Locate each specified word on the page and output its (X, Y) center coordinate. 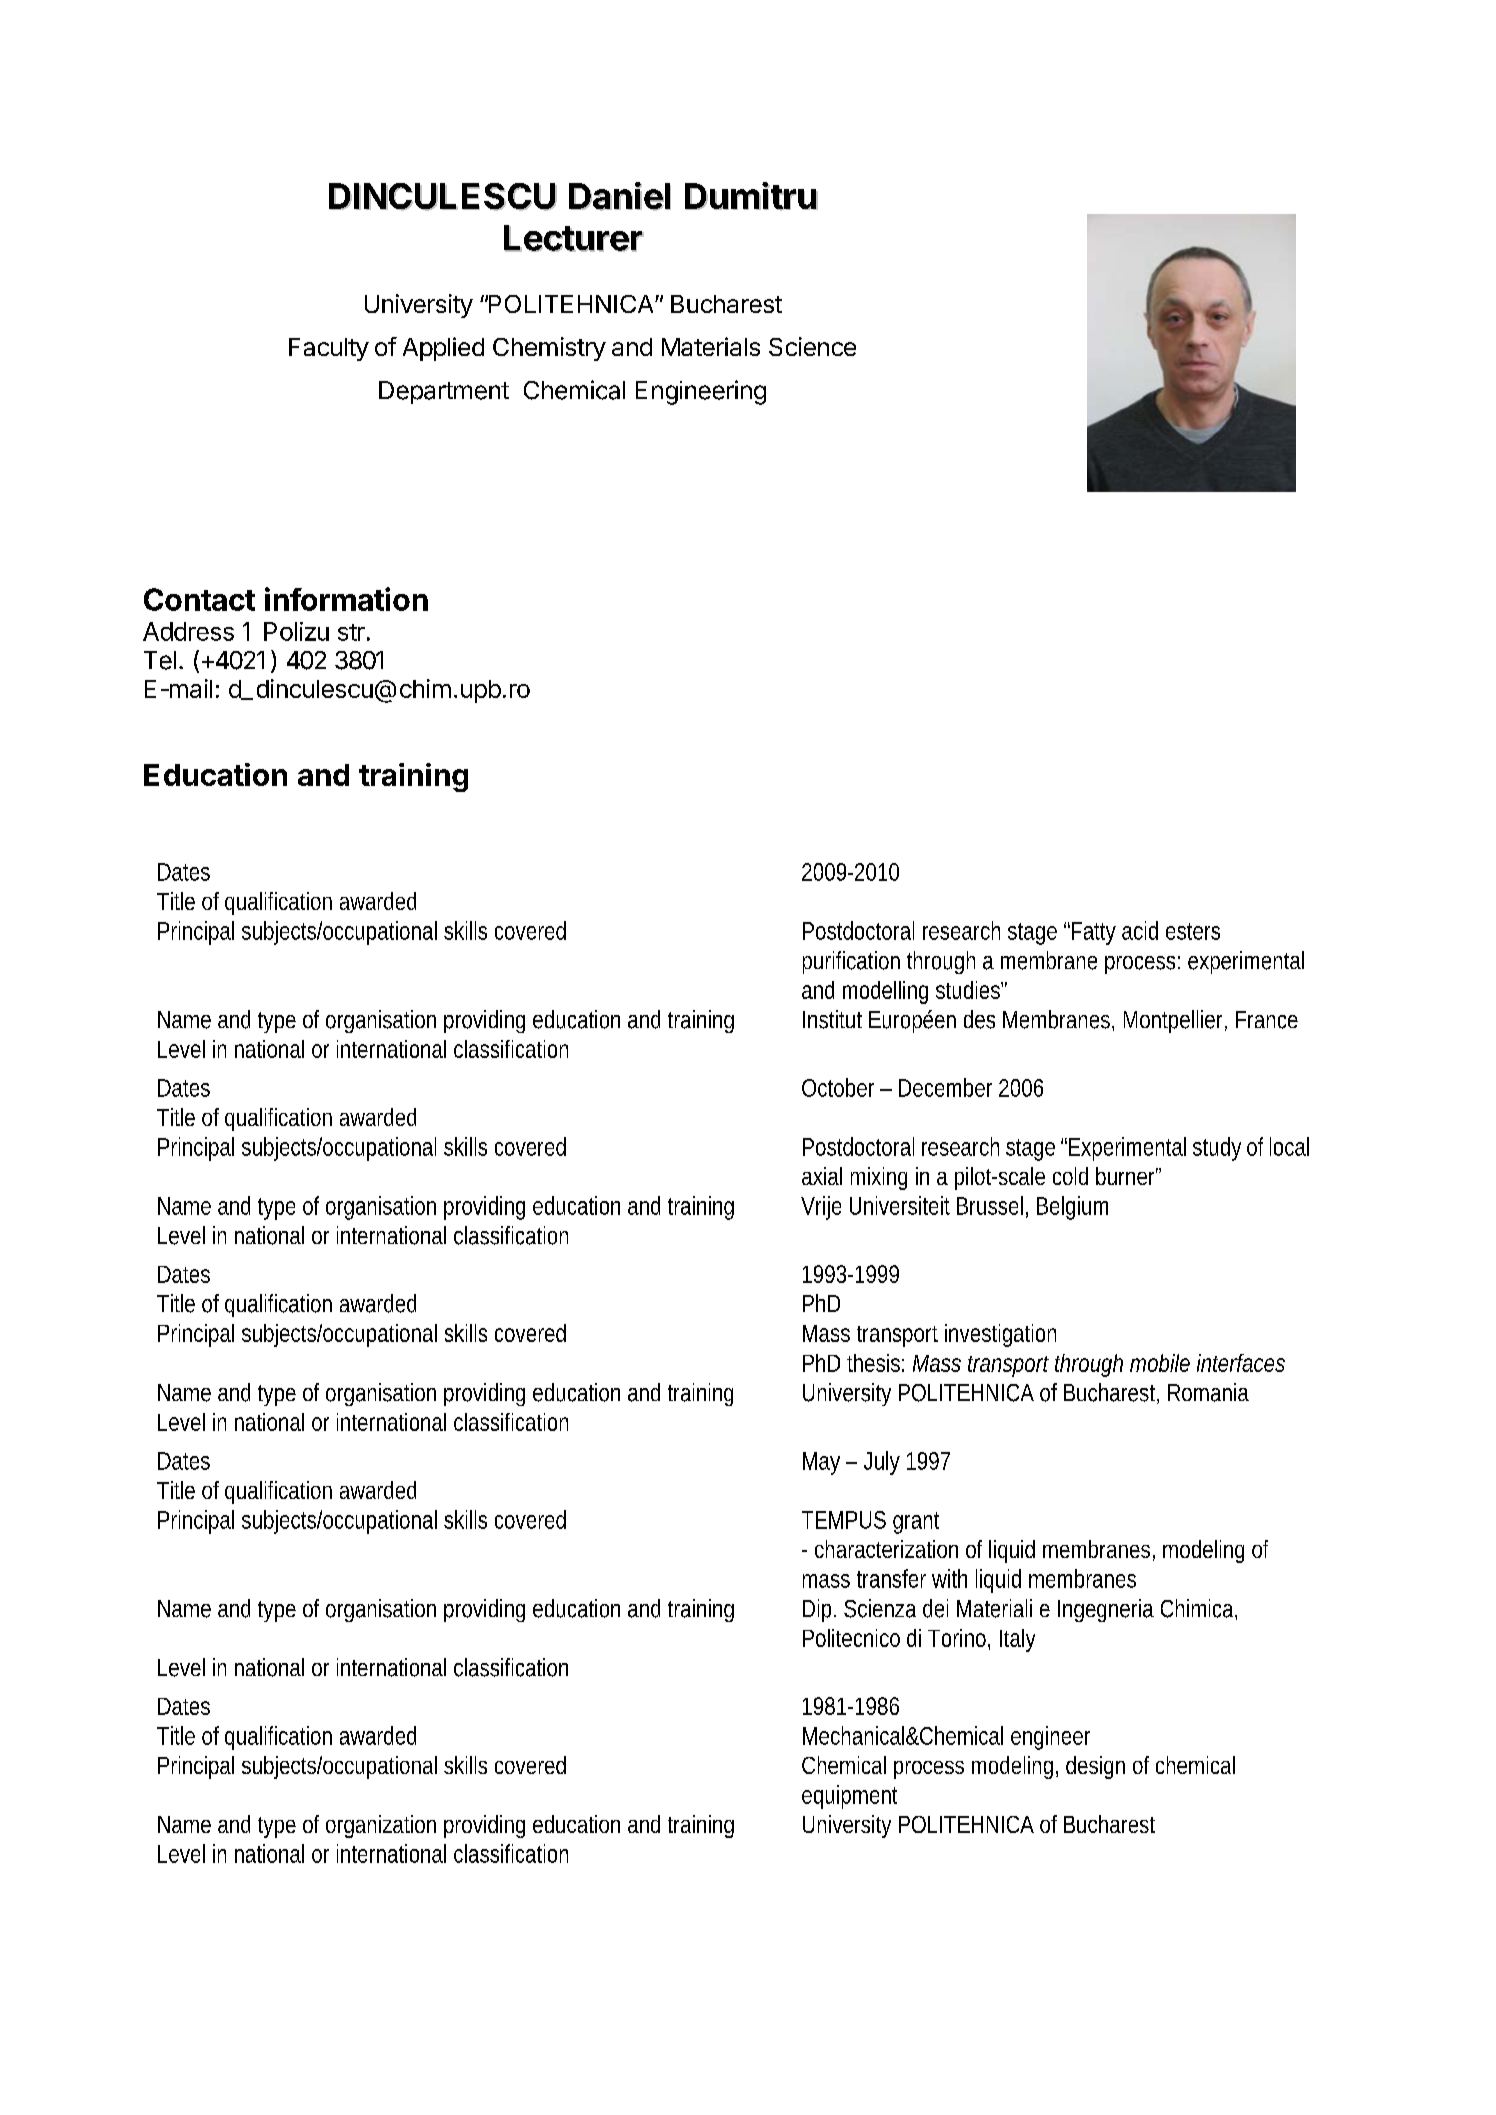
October (838, 1087)
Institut (832, 1019)
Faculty (329, 349)
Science (812, 346)
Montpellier (1175, 1021)
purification (851, 962)
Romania (1208, 1392)
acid (1140, 930)
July (882, 1463)
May (821, 1463)
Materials (711, 346)
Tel (160, 660)
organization (381, 1826)
